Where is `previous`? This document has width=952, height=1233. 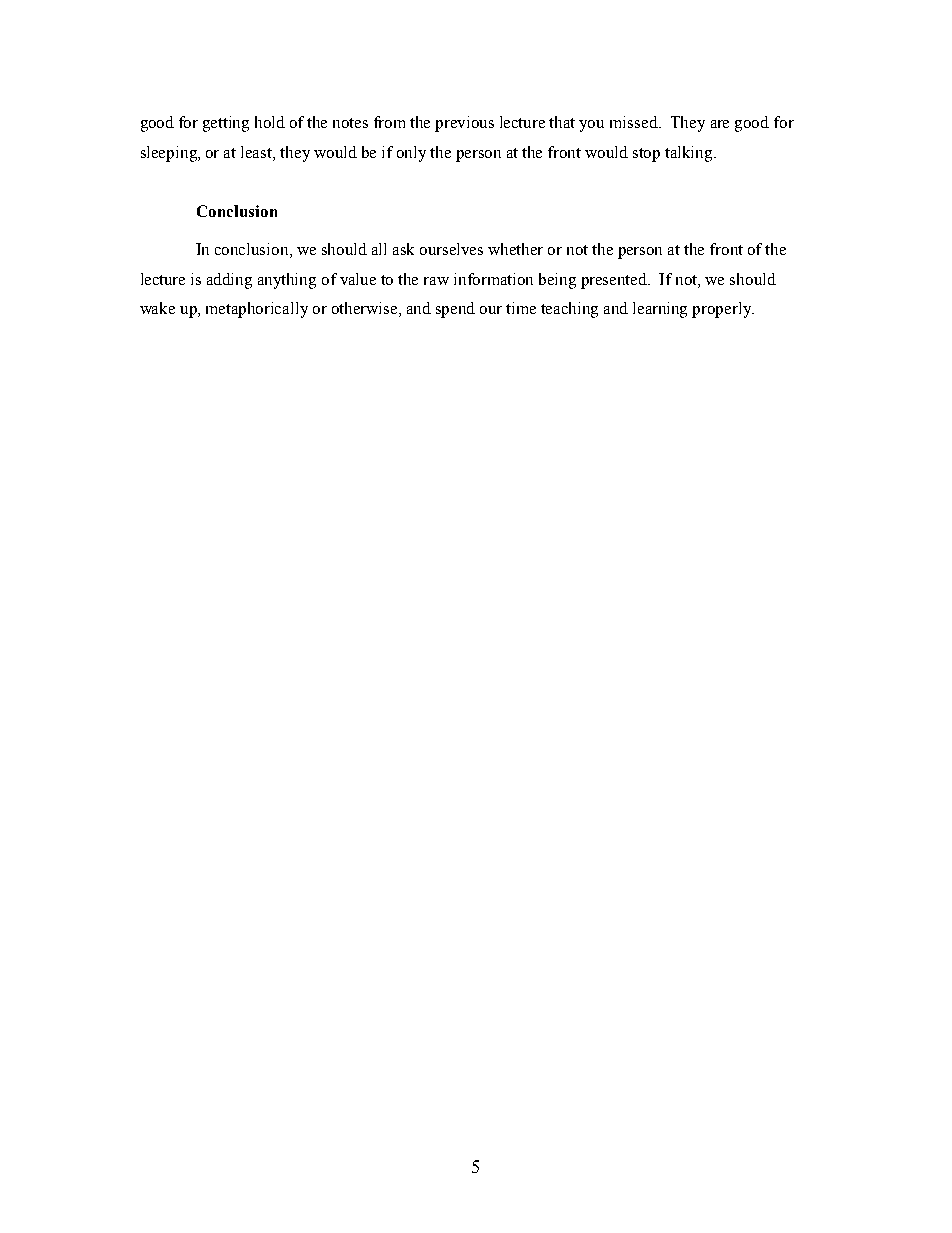 previous is located at coordinates (464, 124).
